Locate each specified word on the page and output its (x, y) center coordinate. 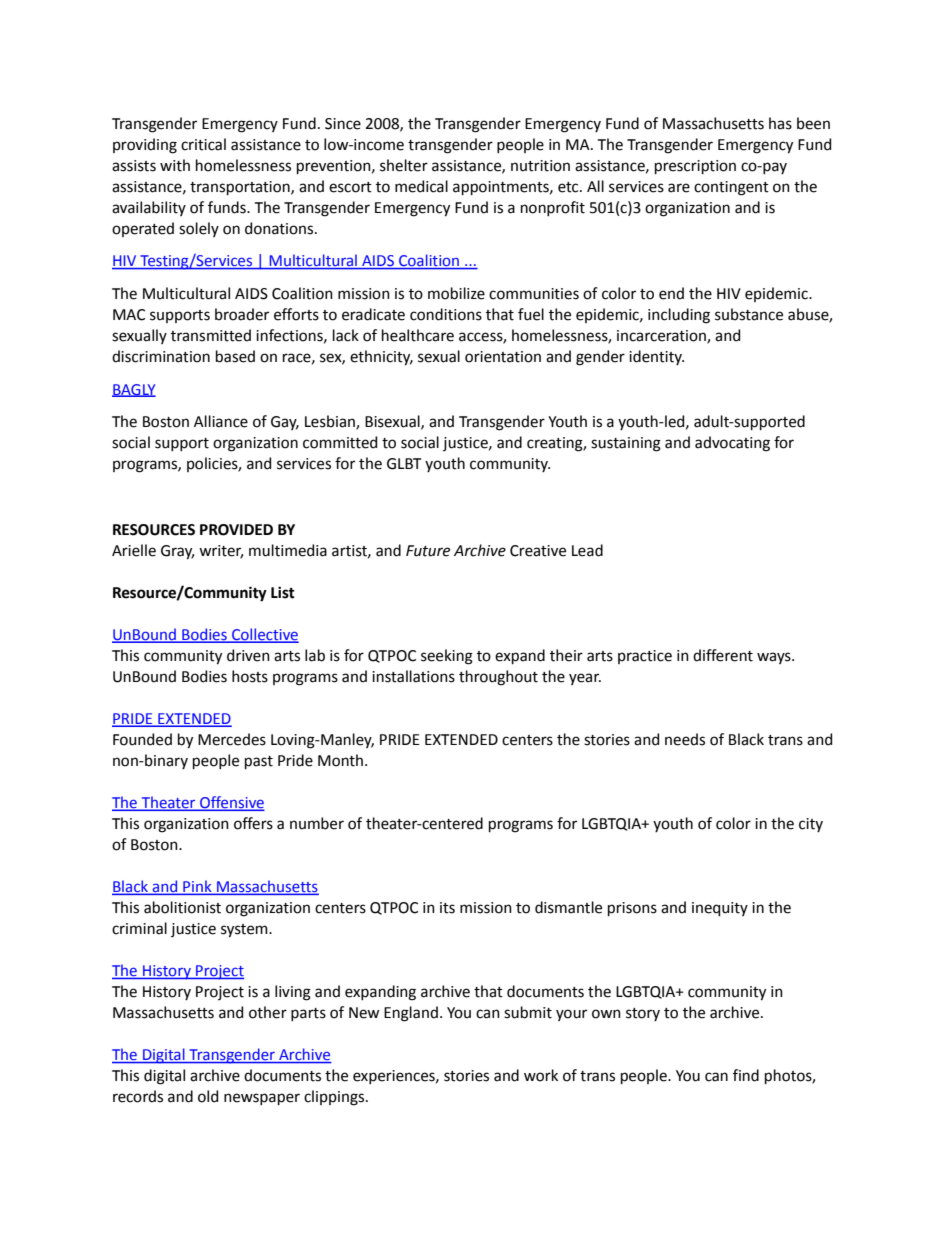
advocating (732, 444)
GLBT (404, 464)
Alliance (221, 421)
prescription (695, 167)
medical (421, 186)
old (208, 1096)
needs (685, 739)
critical (203, 144)
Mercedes (232, 739)
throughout (498, 678)
